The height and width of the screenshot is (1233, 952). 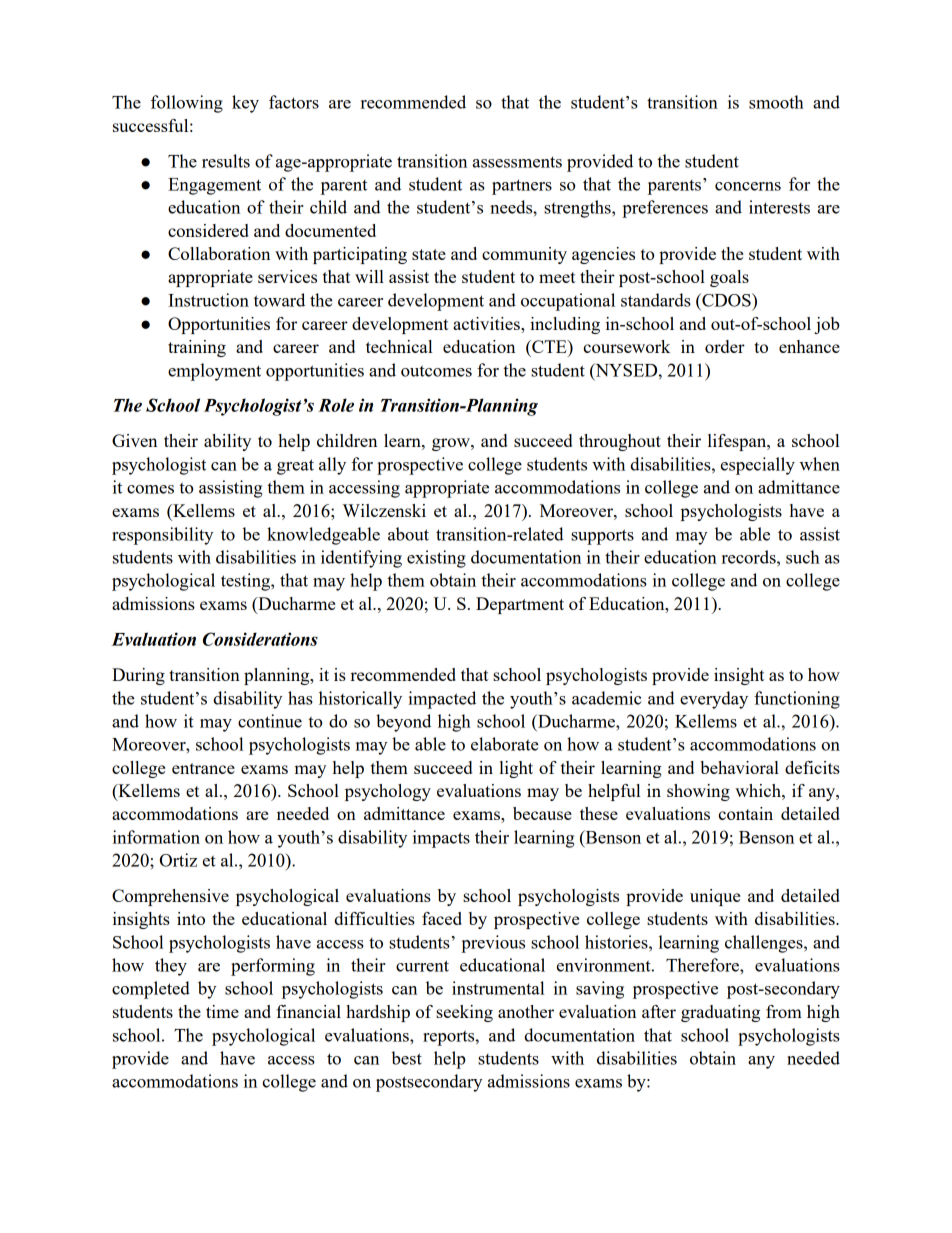 What do you see at coordinates (517, 162) in the screenshot?
I see `assessments` at bounding box center [517, 162].
